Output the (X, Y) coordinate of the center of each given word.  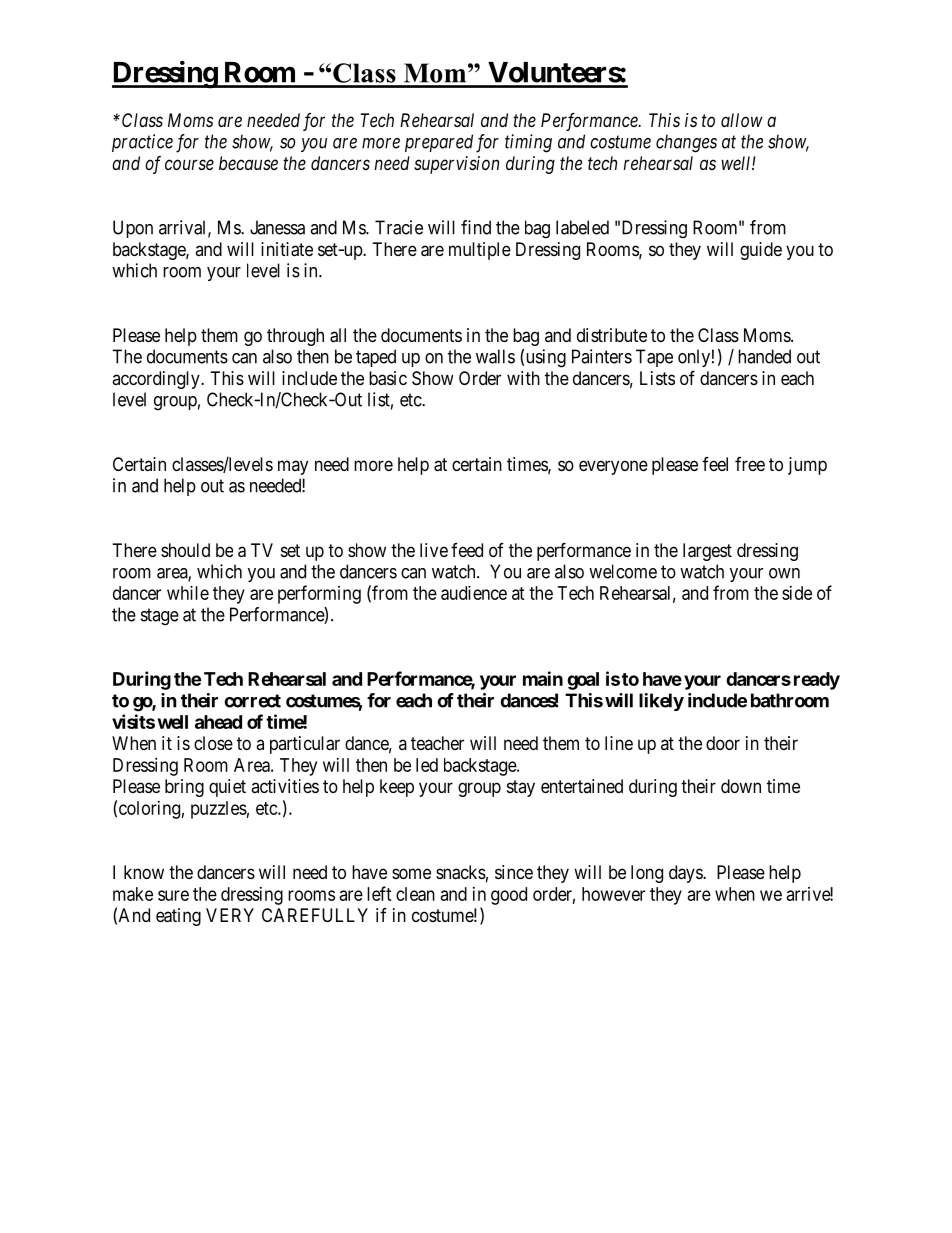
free (750, 464)
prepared (439, 143)
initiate (287, 249)
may (293, 467)
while (188, 593)
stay (521, 788)
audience (474, 593)
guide (761, 251)
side (797, 593)
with (523, 378)
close (213, 743)
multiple (480, 251)
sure (173, 895)
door (723, 743)
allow (742, 120)
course (189, 164)
